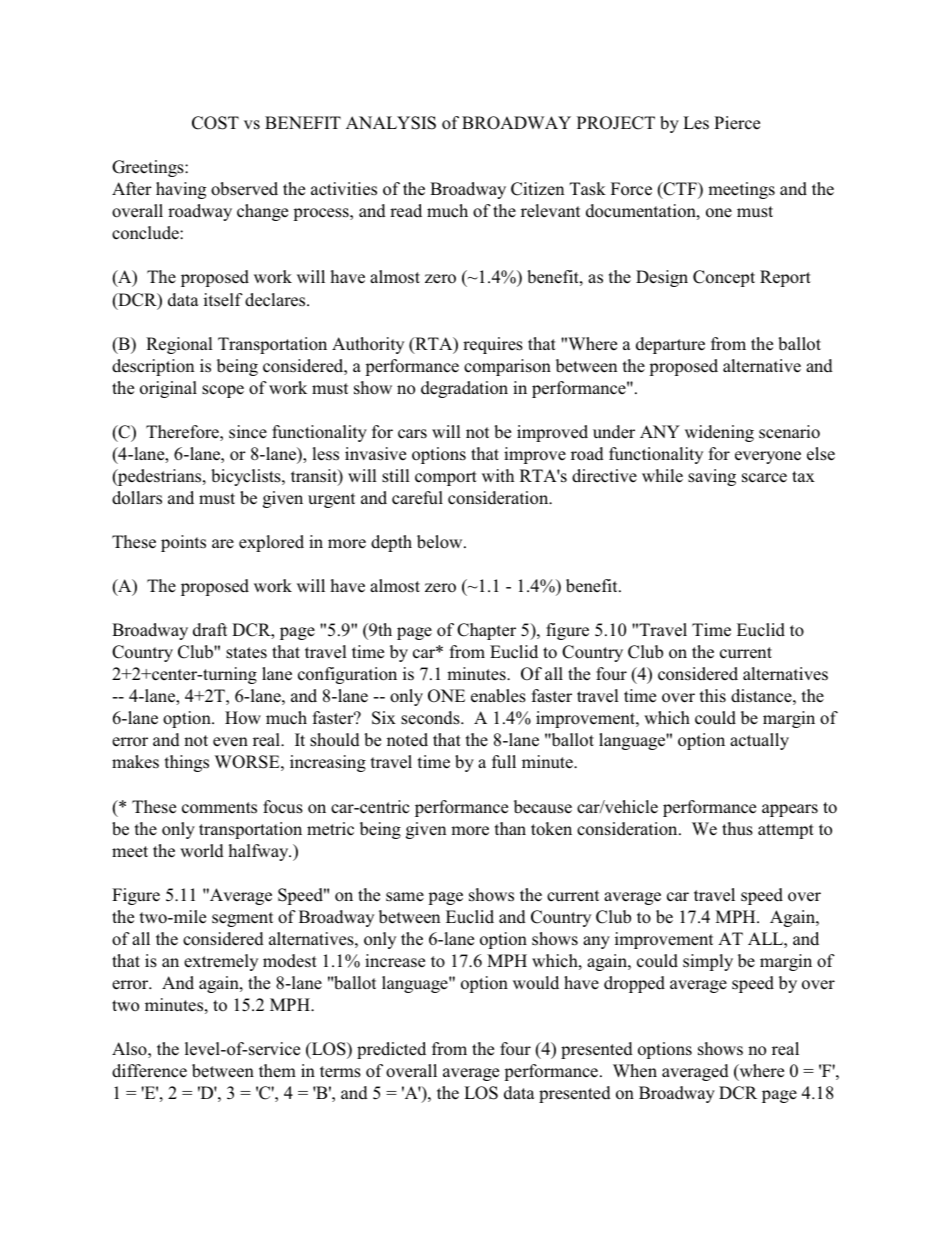  Describe the element at coordinates (737, 123) in the screenshot. I see `Pierce` at that location.
